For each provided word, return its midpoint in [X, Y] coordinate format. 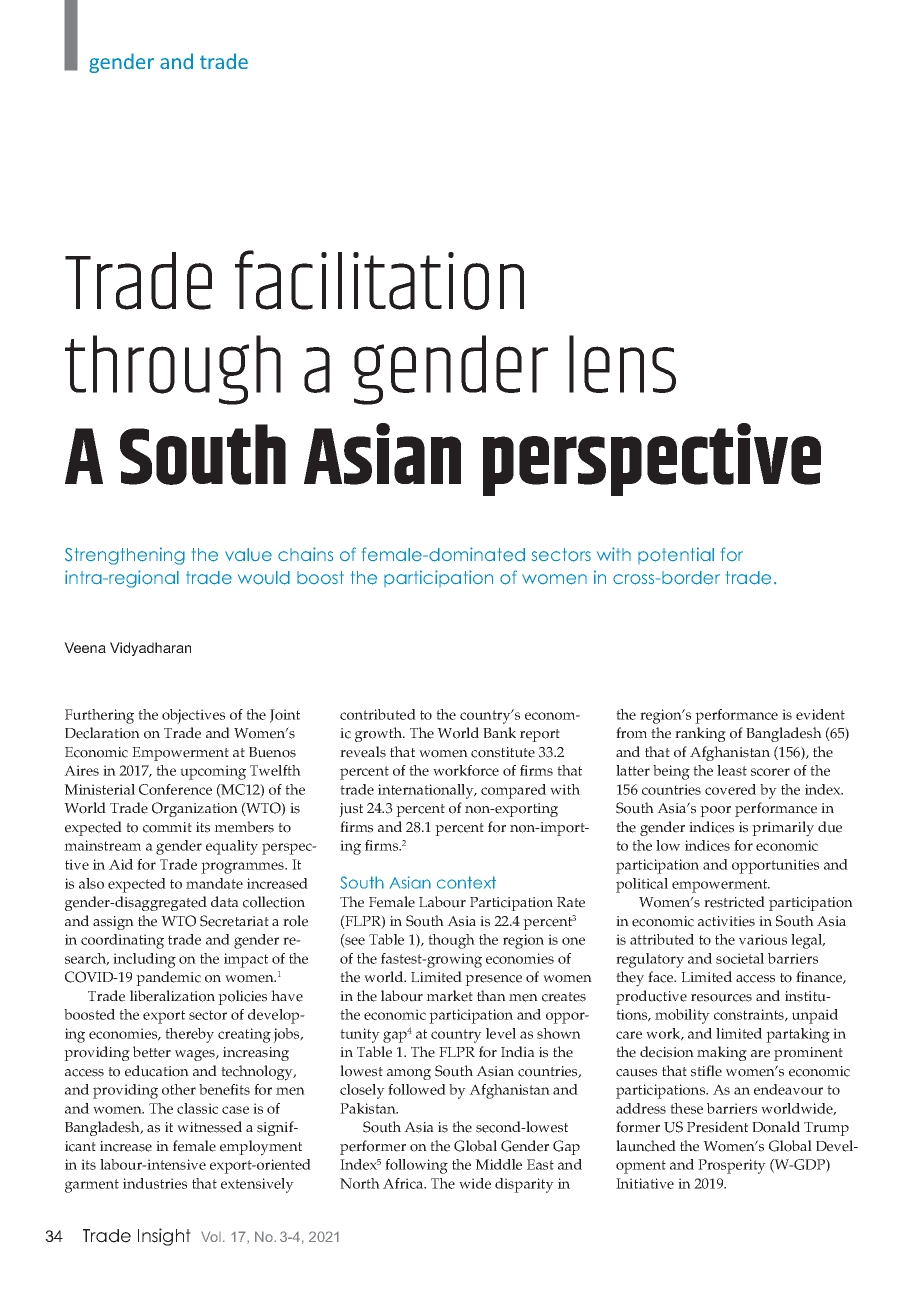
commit [167, 827]
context [466, 882]
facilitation [379, 280]
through [173, 370]
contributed [378, 714]
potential [676, 555]
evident [820, 714]
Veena [85, 647]
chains [305, 554]
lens [622, 364]
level [501, 1033]
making [722, 1053]
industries [155, 1183]
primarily [783, 829]
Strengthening [125, 556]
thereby [189, 1035]
